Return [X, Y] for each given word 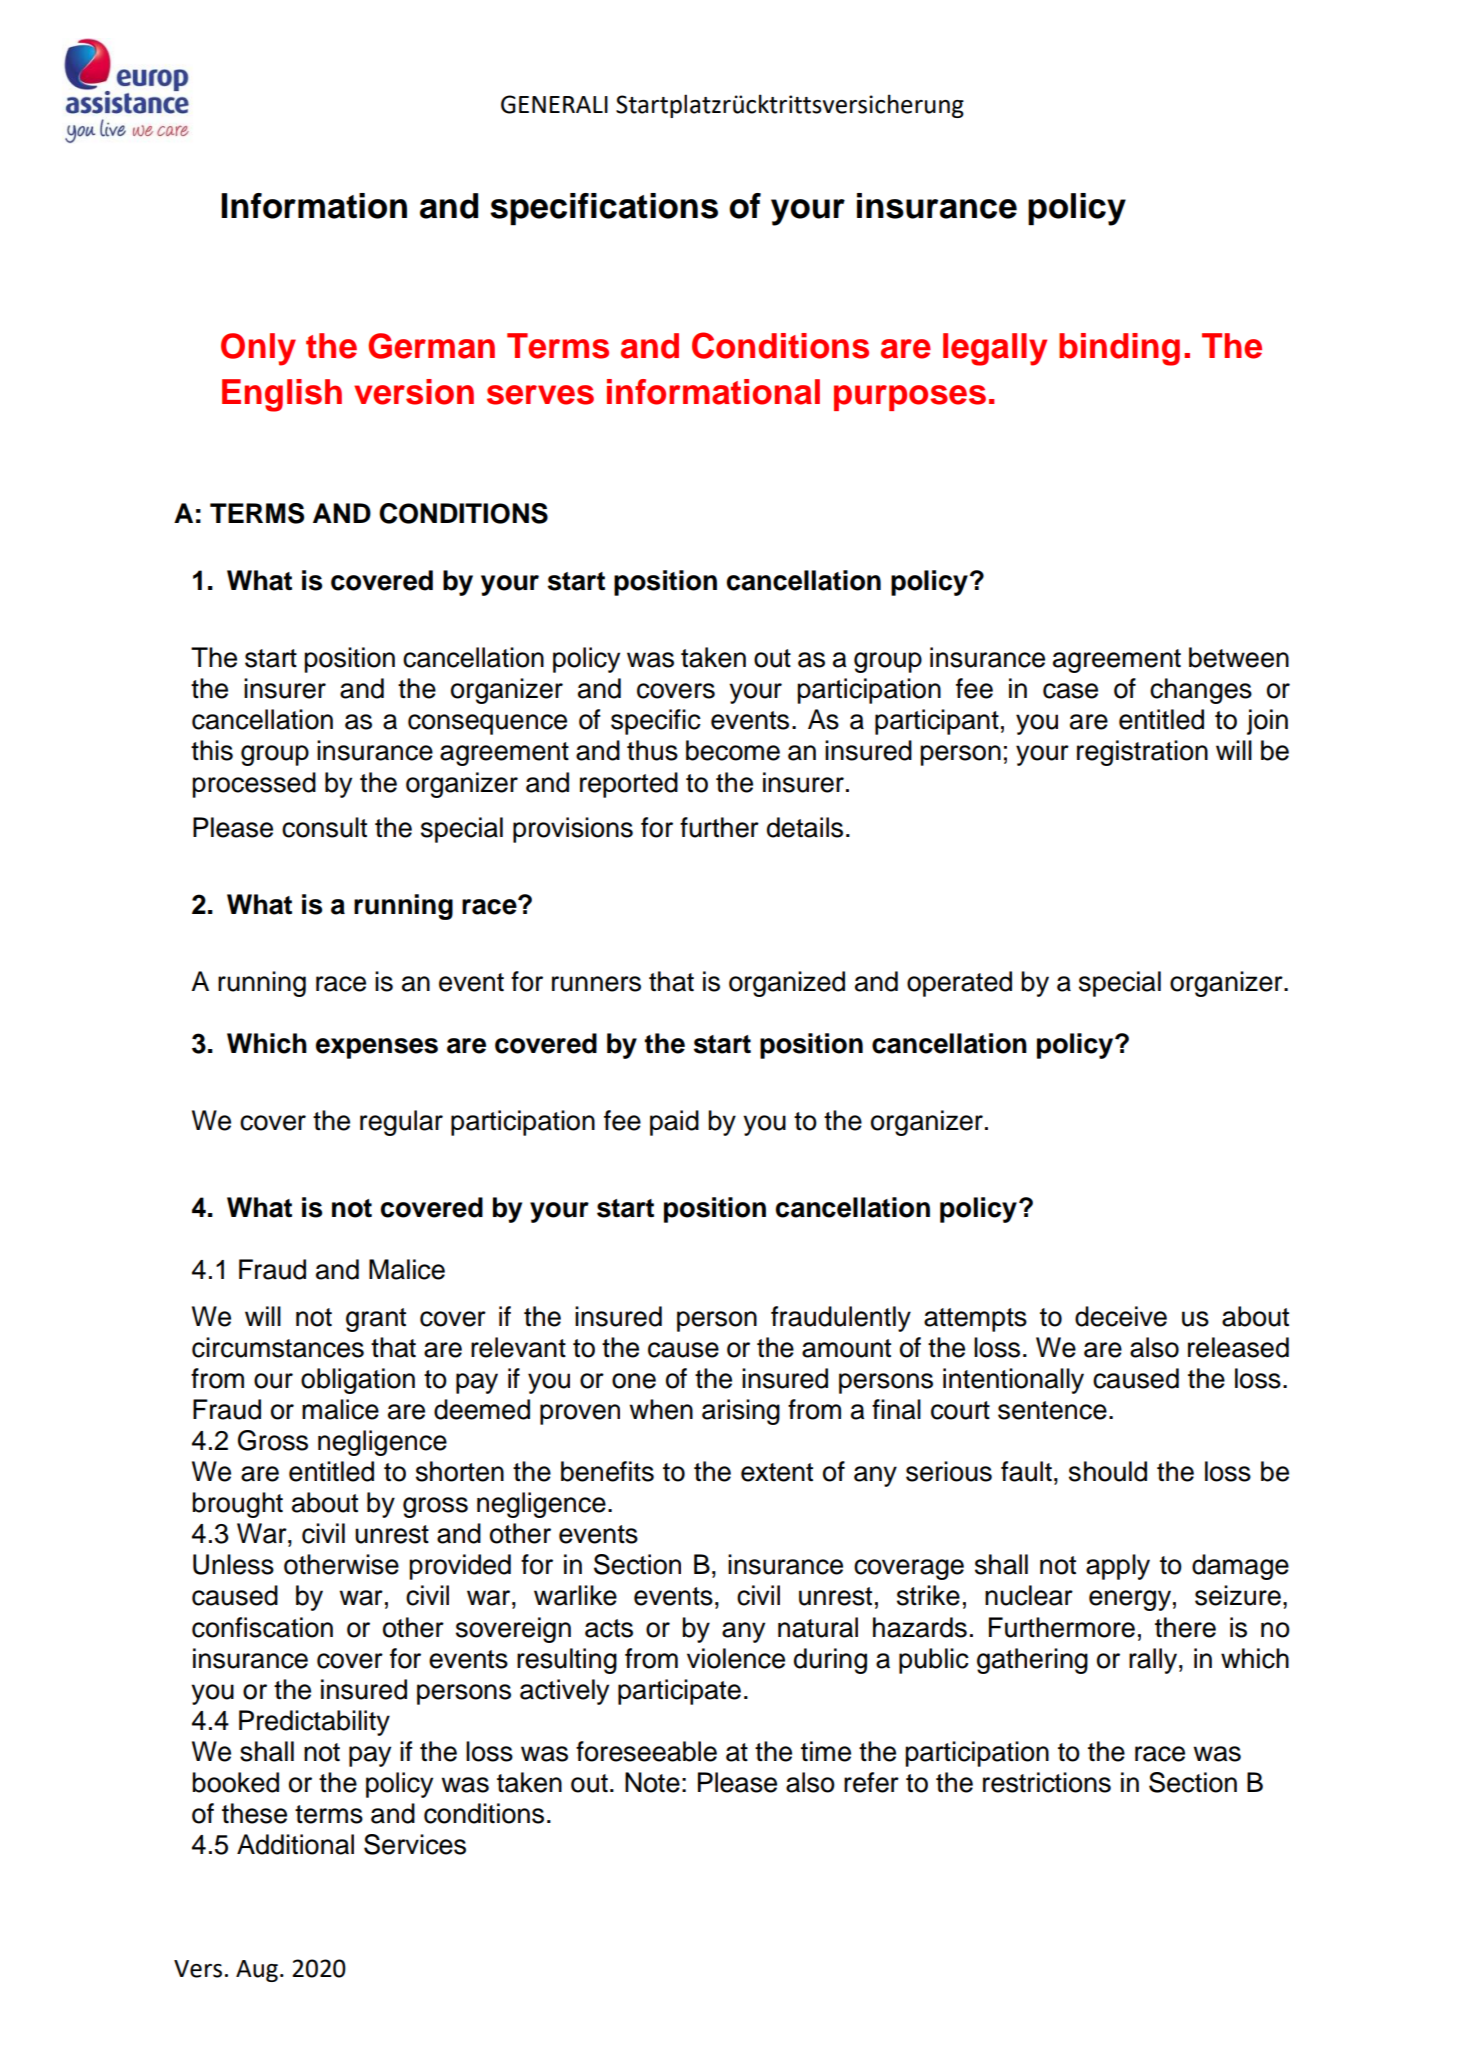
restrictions [1047, 1782]
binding [1119, 349]
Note [652, 1782]
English [282, 395]
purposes [910, 398]
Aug [257, 1971]
